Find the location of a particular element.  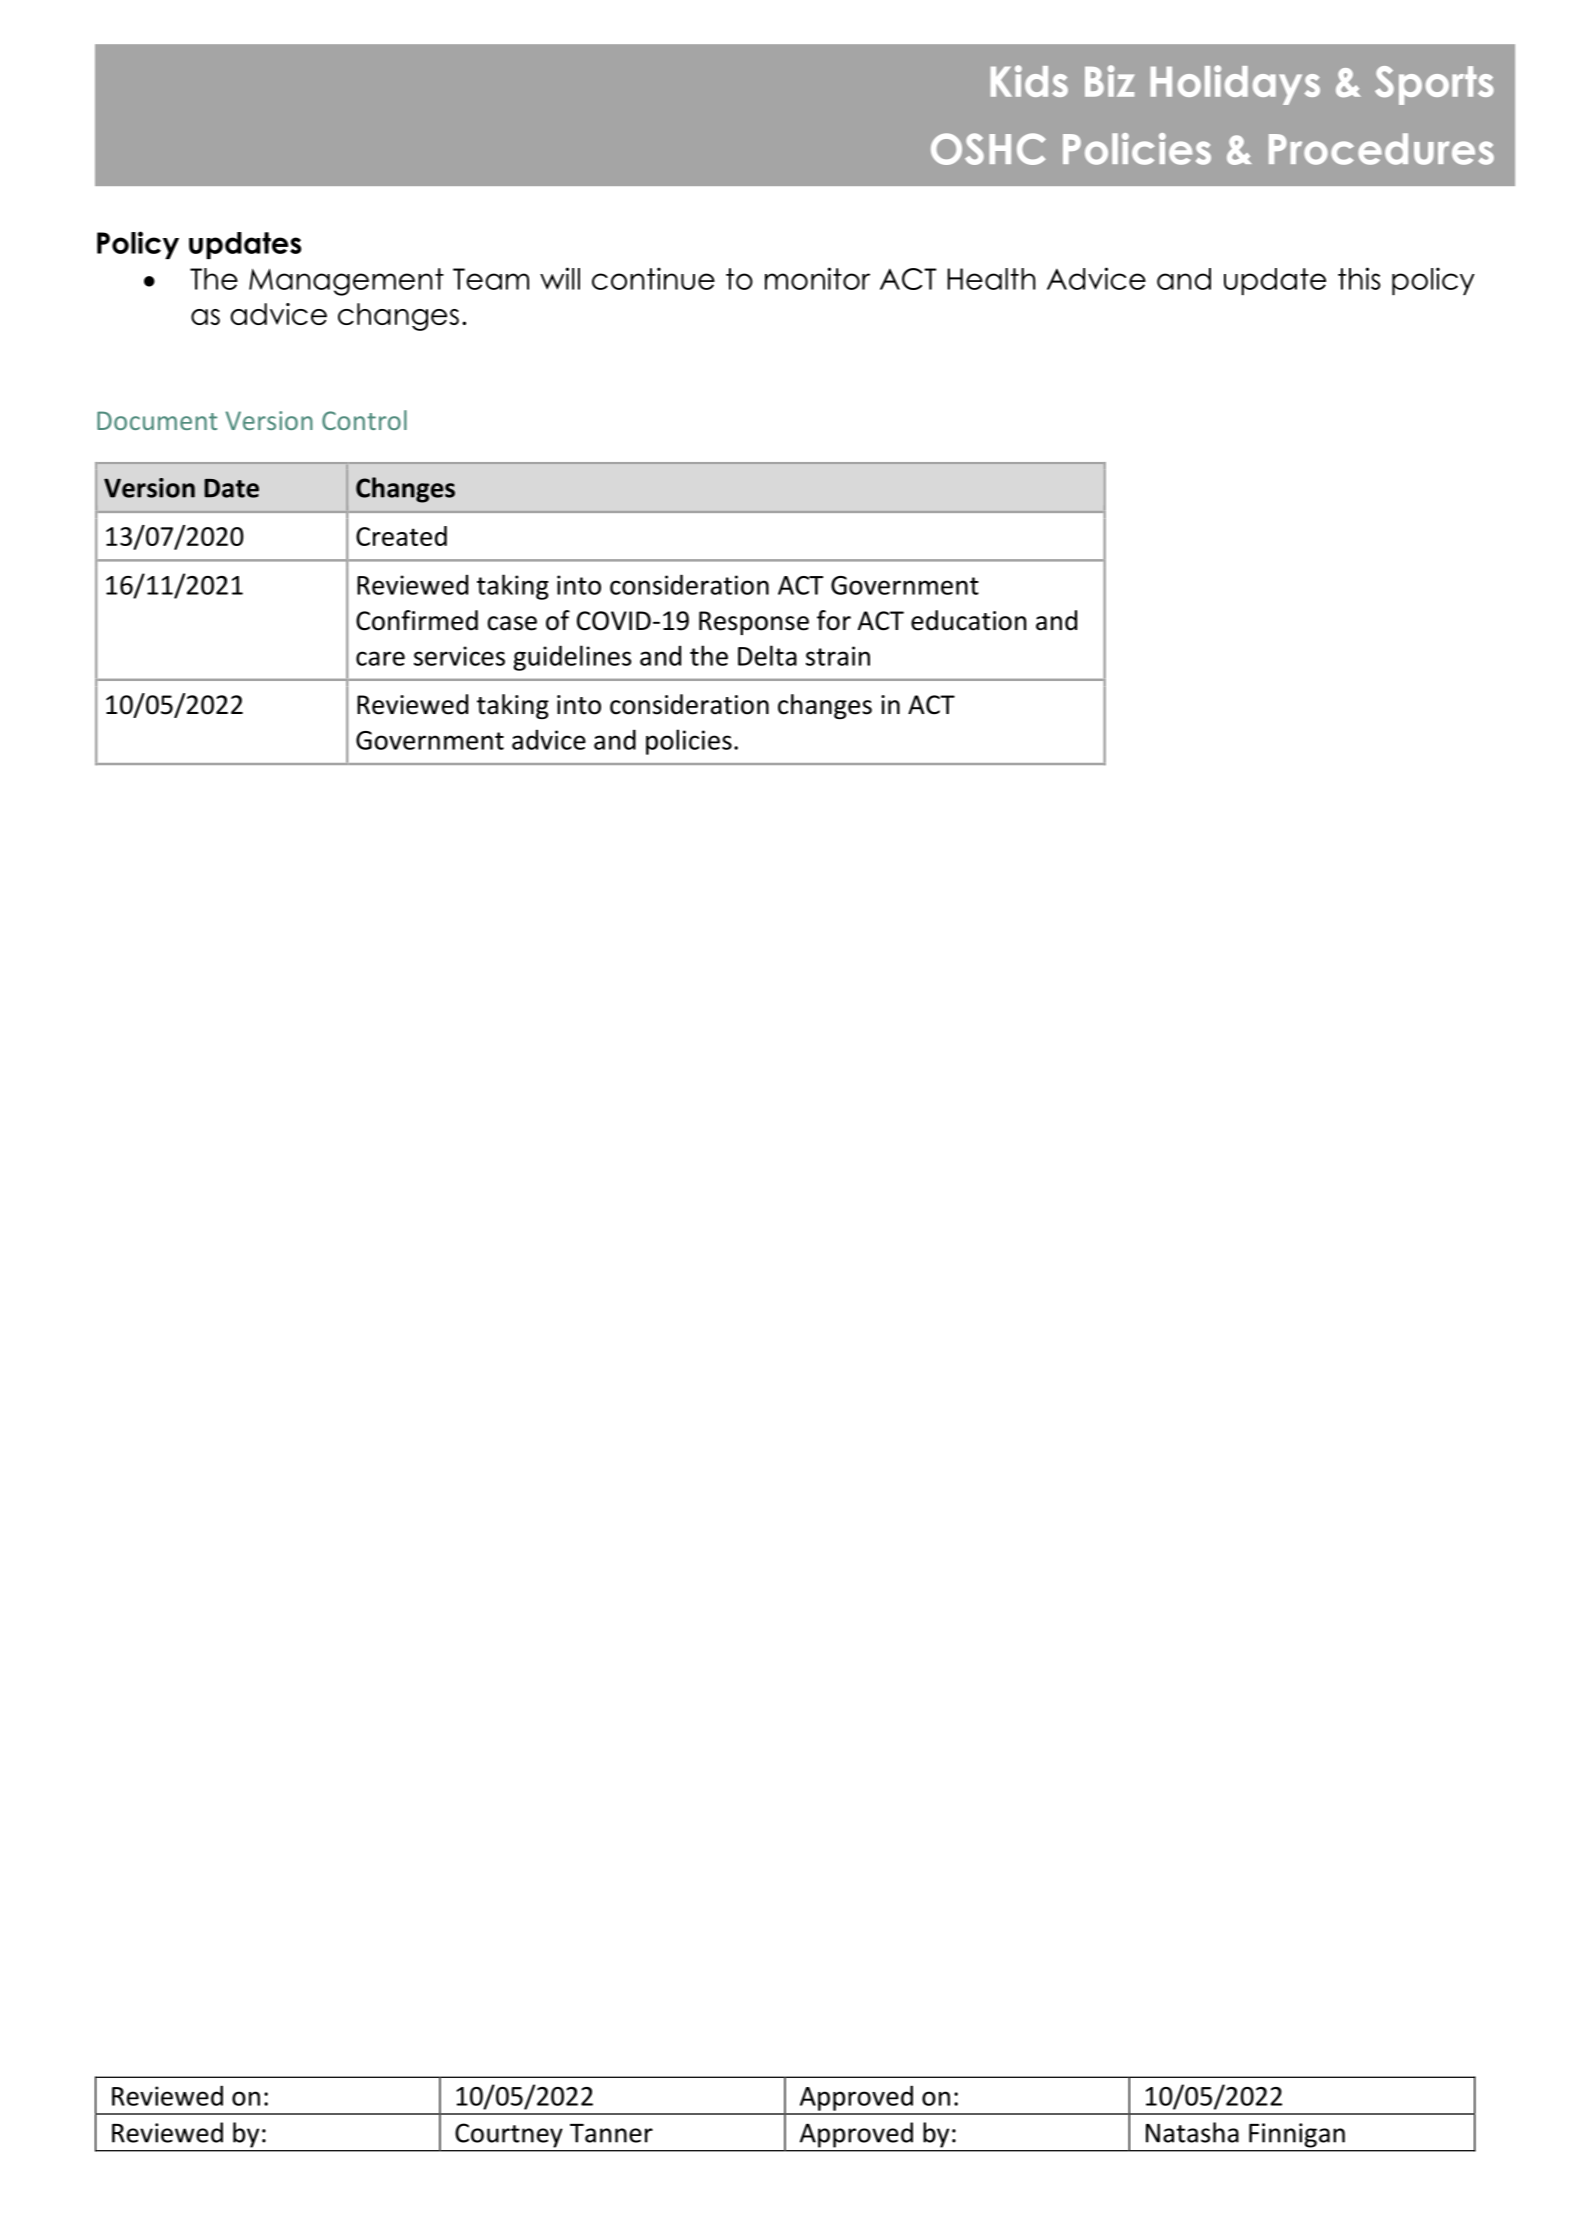

services is located at coordinates (459, 656).
